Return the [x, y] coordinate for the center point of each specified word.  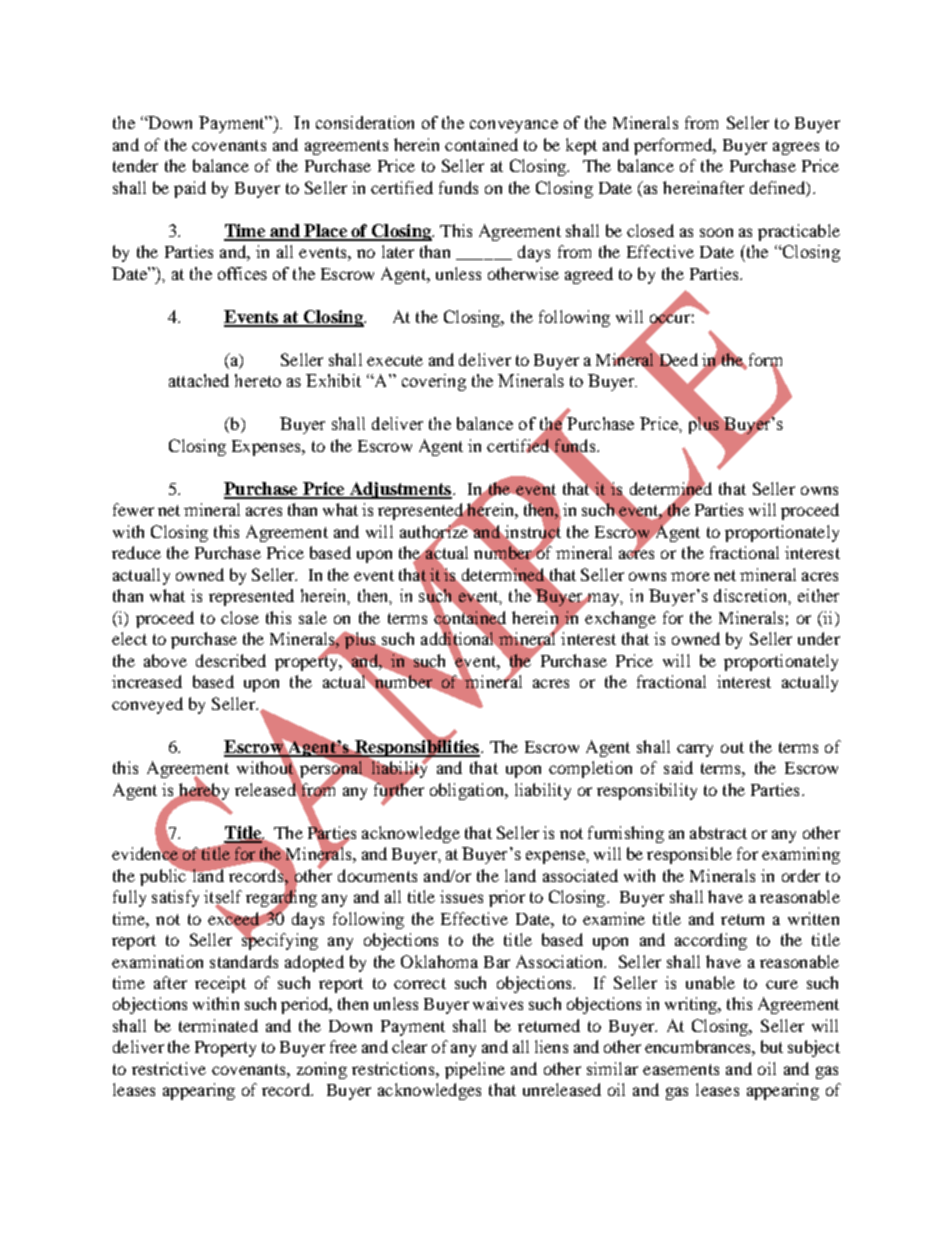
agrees [796, 148]
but [772, 1046]
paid [190, 189]
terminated [218, 1025]
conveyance [514, 126]
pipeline [475, 1070]
